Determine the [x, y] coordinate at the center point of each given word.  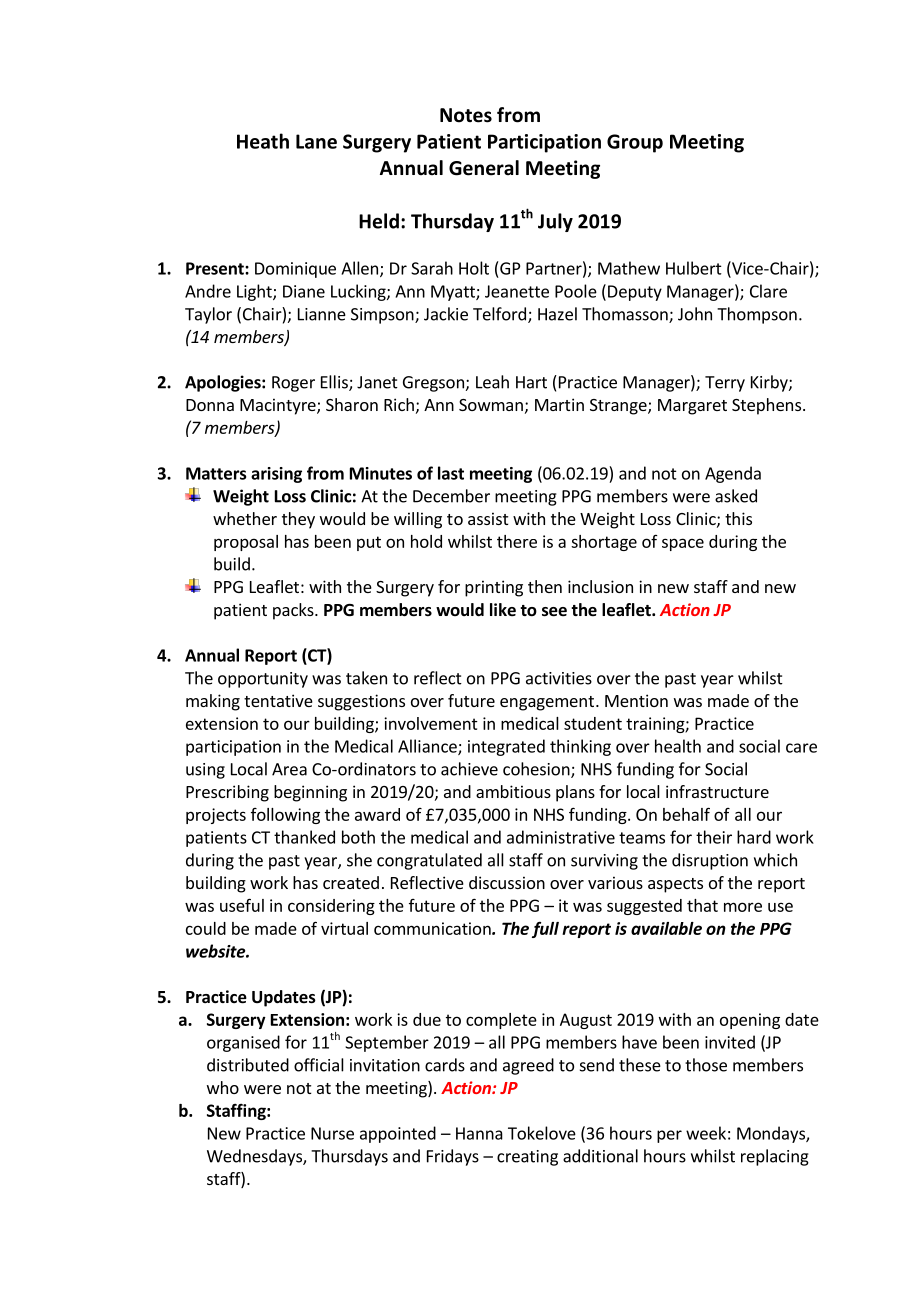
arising [276, 475]
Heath [263, 141]
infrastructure [717, 791]
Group [635, 143]
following [285, 816]
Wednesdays [255, 1157]
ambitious [513, 791]
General [484, 168]
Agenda [733, 474]
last [451, 473]
